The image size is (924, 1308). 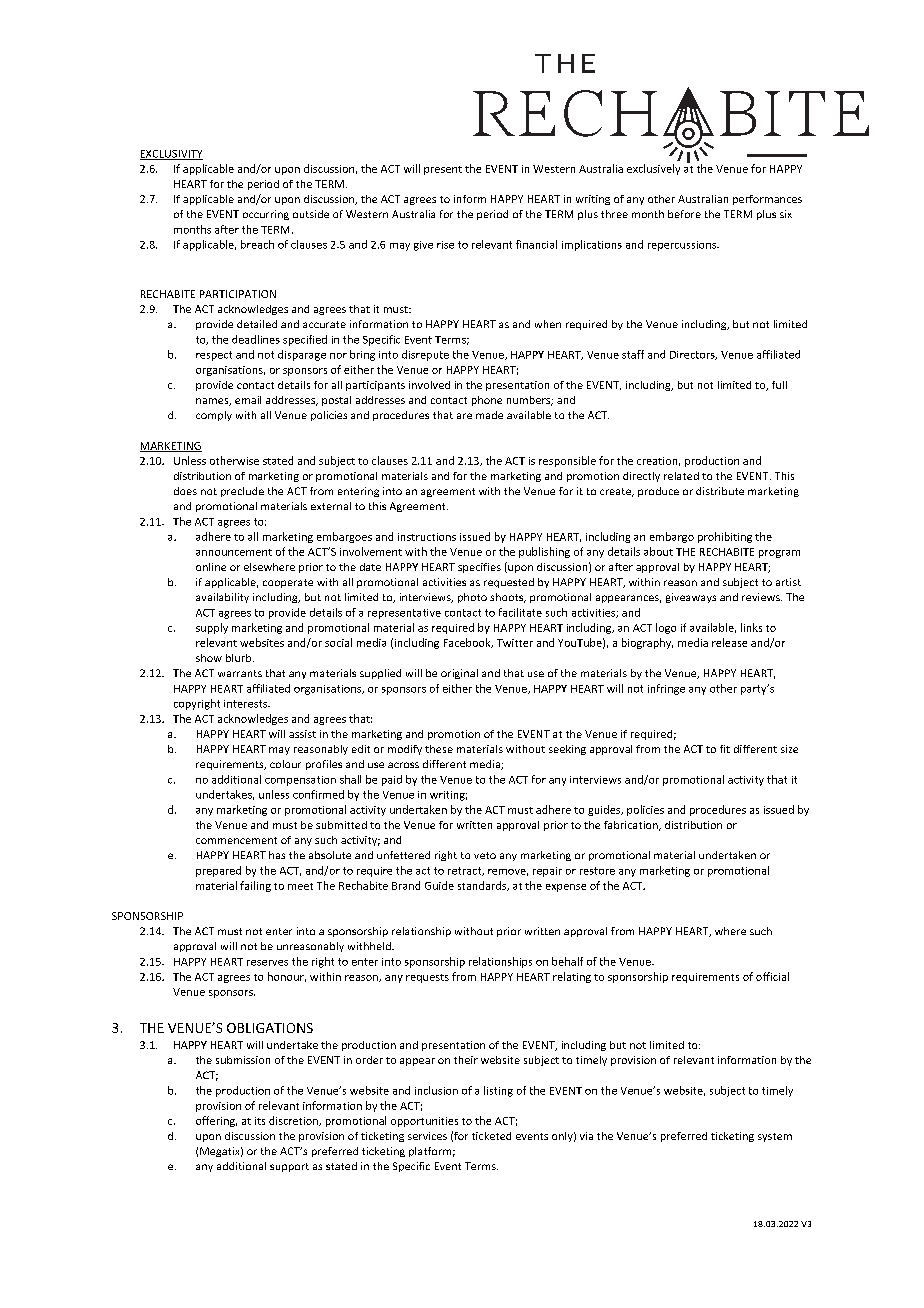 What do you see at coordinates (491, 1136) in the image?
I see `ticketed` at bounding box center [491, 1136].
